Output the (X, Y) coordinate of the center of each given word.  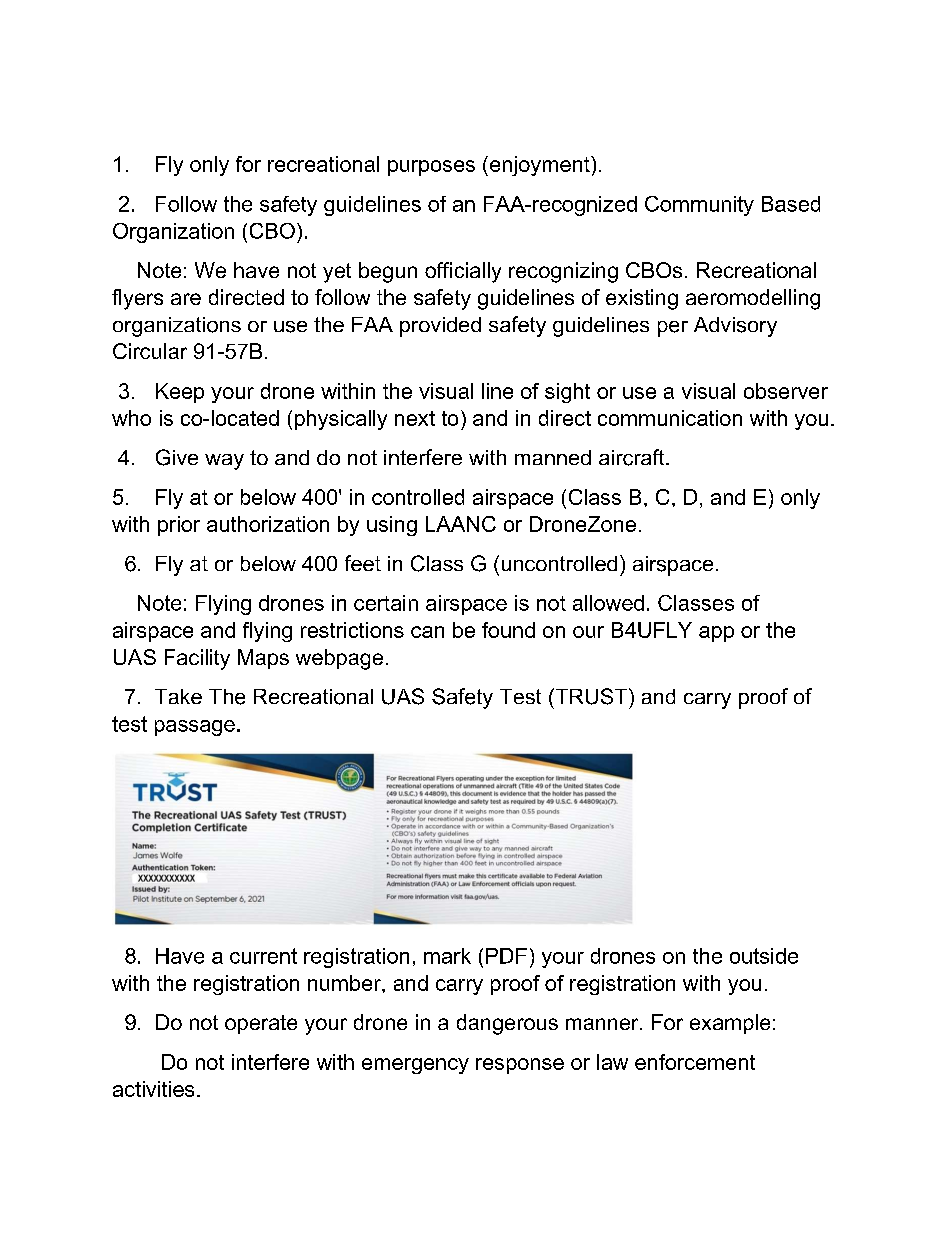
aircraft (633, 457)
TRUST (591, 696)
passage (195, 728)
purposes (431, 168)
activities (153, 1089)
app (716, 634)
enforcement (695, 1062)
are (186, 299)
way (224, 462)
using (392, 526)
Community (699, 206)
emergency (415, 1066)
